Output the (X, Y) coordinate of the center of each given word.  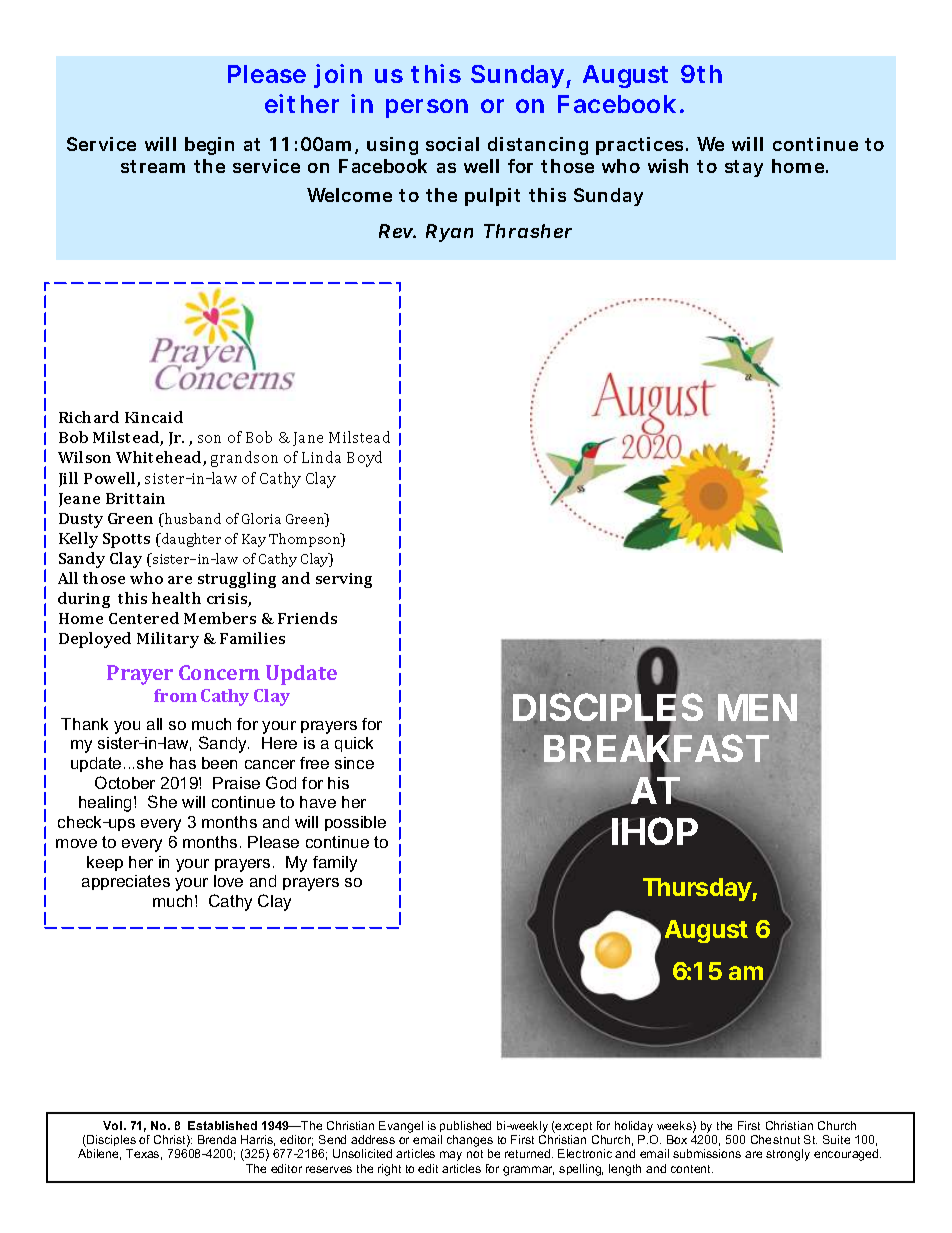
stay (744, 168)
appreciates (126, 882)
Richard (89, 417)
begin (209, 146)
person (427, 108)
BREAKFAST (655, 749)
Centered (144, 618)
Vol (114, 1125)
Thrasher (528, 231)
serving (344, 580)
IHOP (655, 831)
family (335, 864)
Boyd (364, 459)
